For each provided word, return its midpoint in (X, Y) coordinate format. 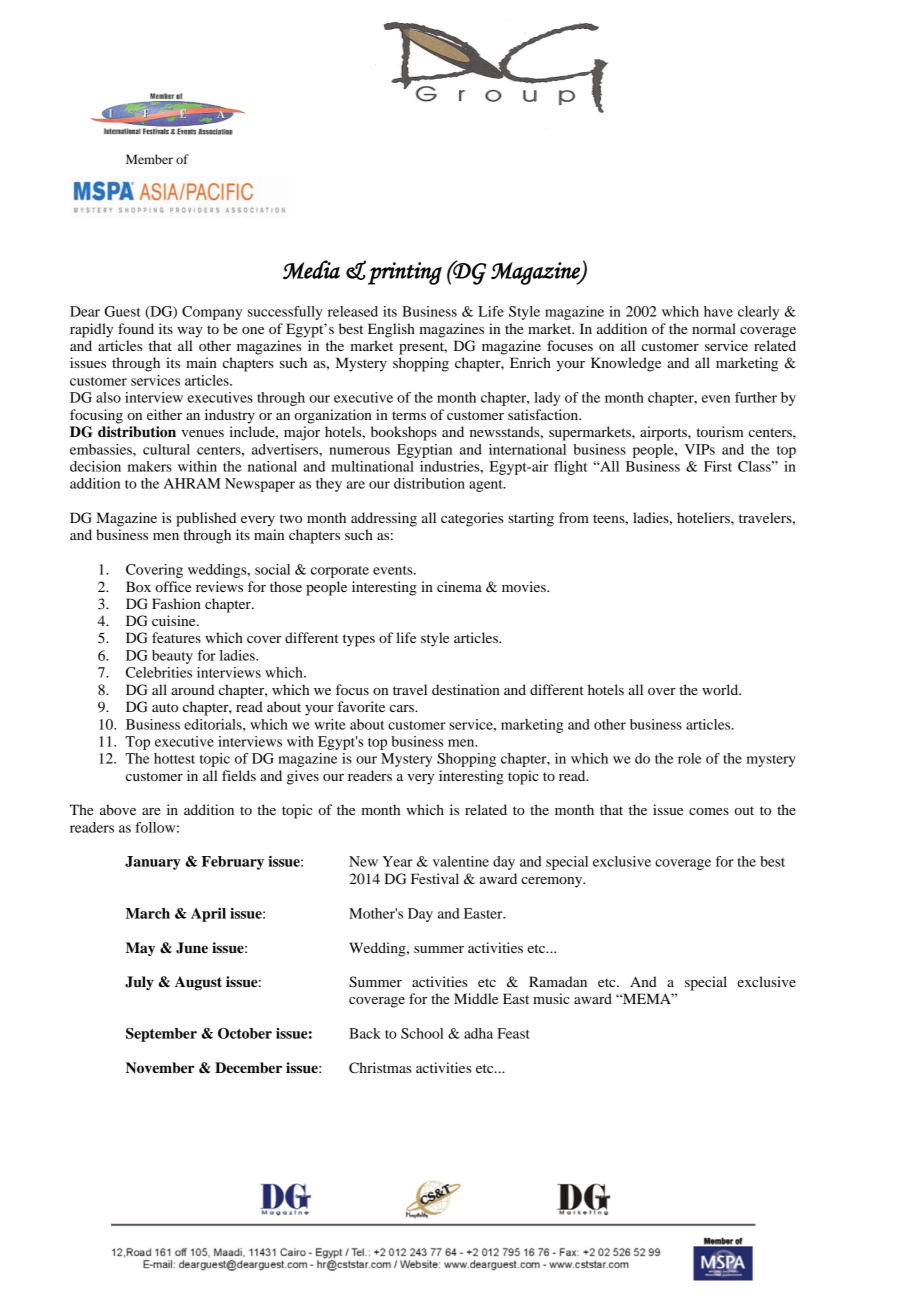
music (551, 998)
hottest (174, 758)
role (690, 758)
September (161, 1035)
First (718, 466)
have (718, 311)
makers (150, 466)
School (422, 1033)
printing (405, 273)
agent (487, 486)
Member (149, 159)
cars (403, 708)
